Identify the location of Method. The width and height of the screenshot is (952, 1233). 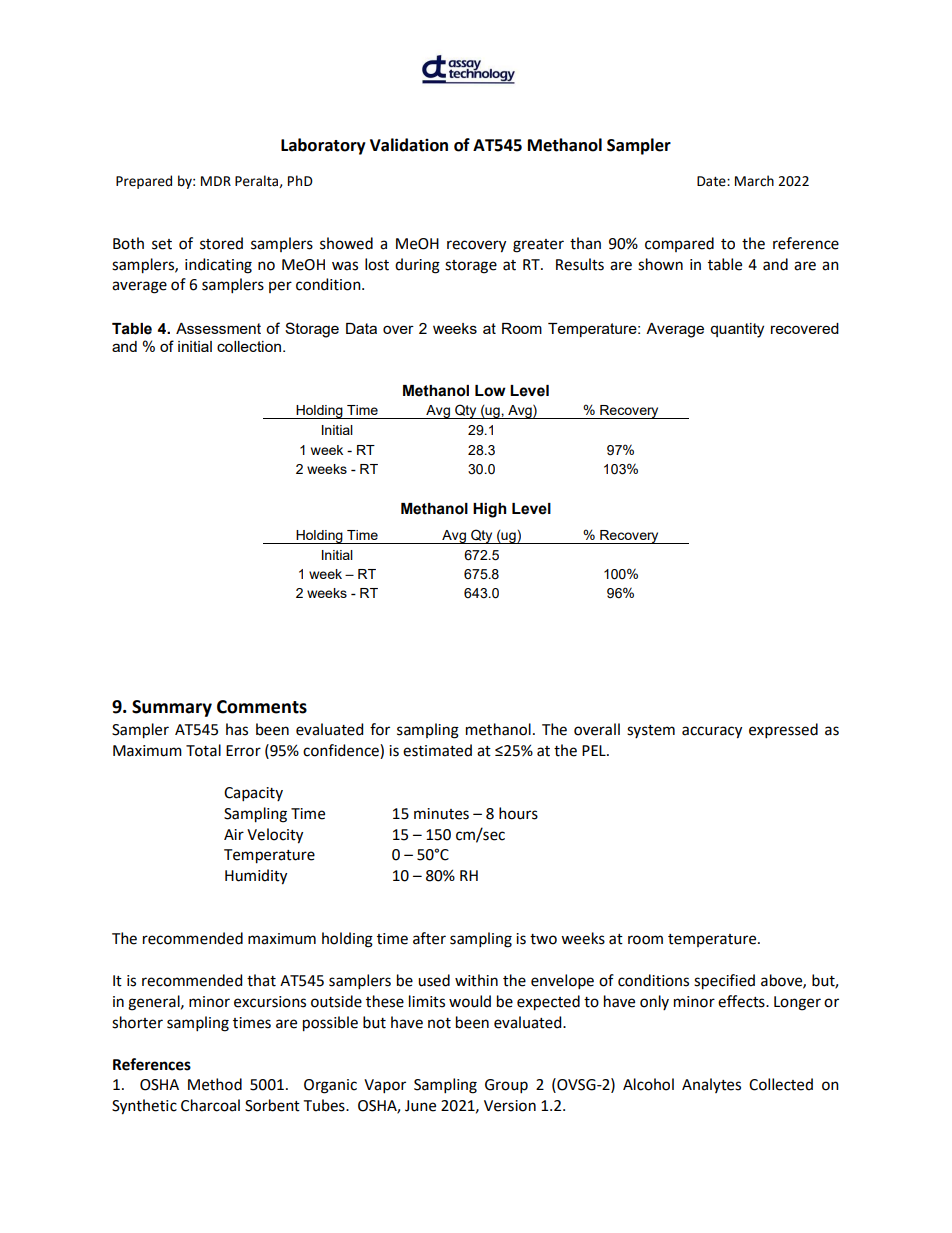
(215, 1084).
